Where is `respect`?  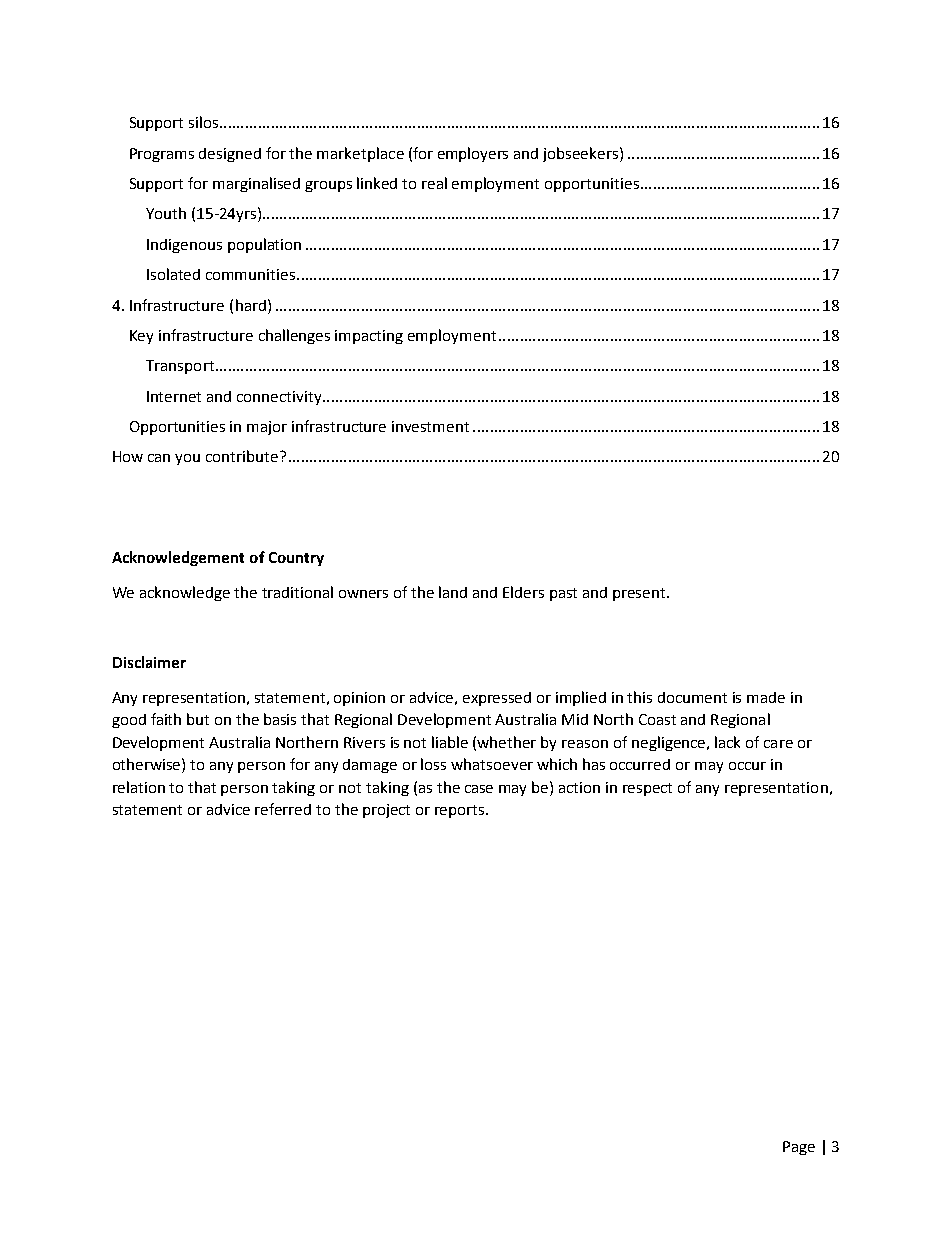
respect is located at coordinates (647, 789).
